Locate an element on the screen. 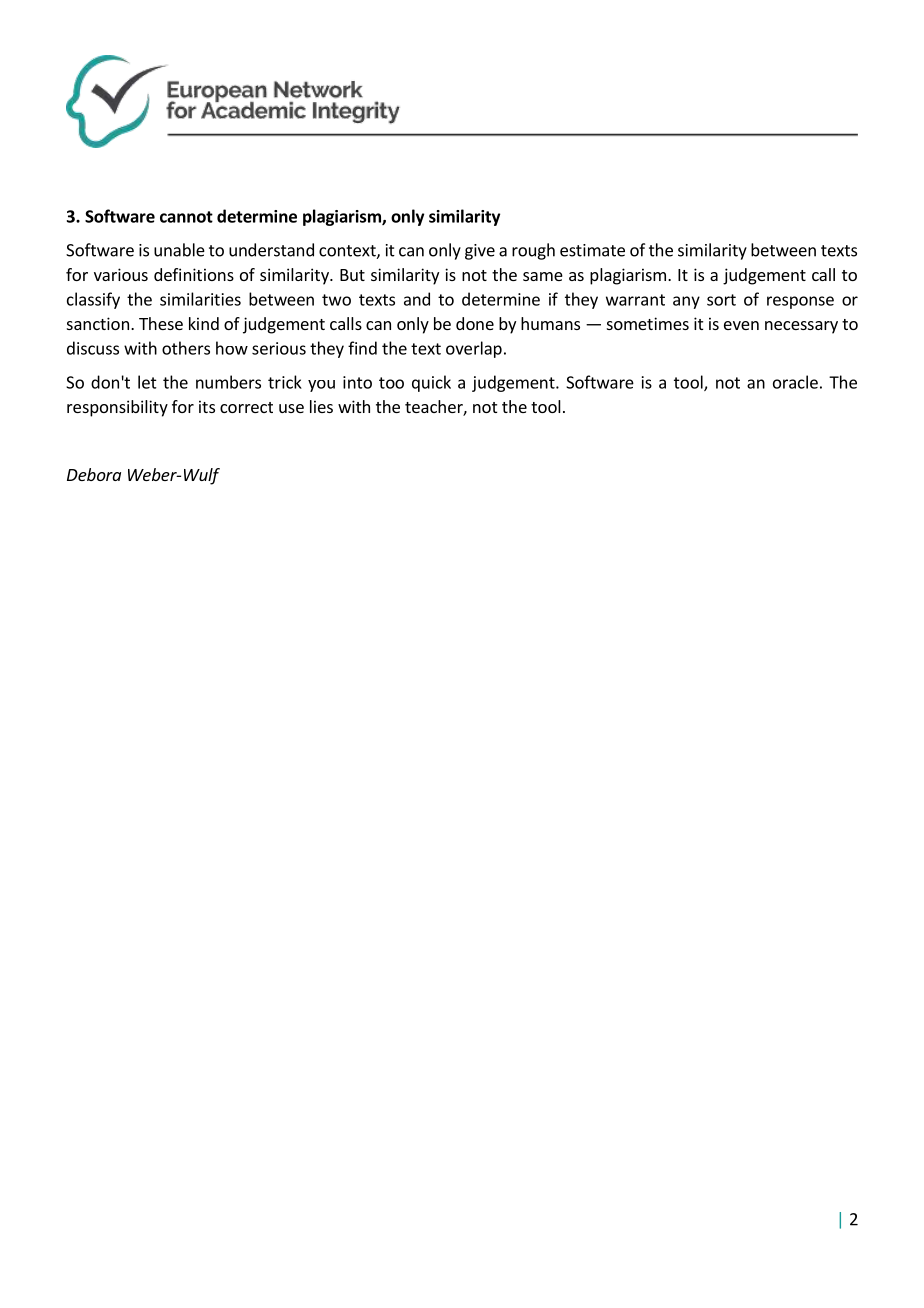  even is located at coordinates (741, 325).
